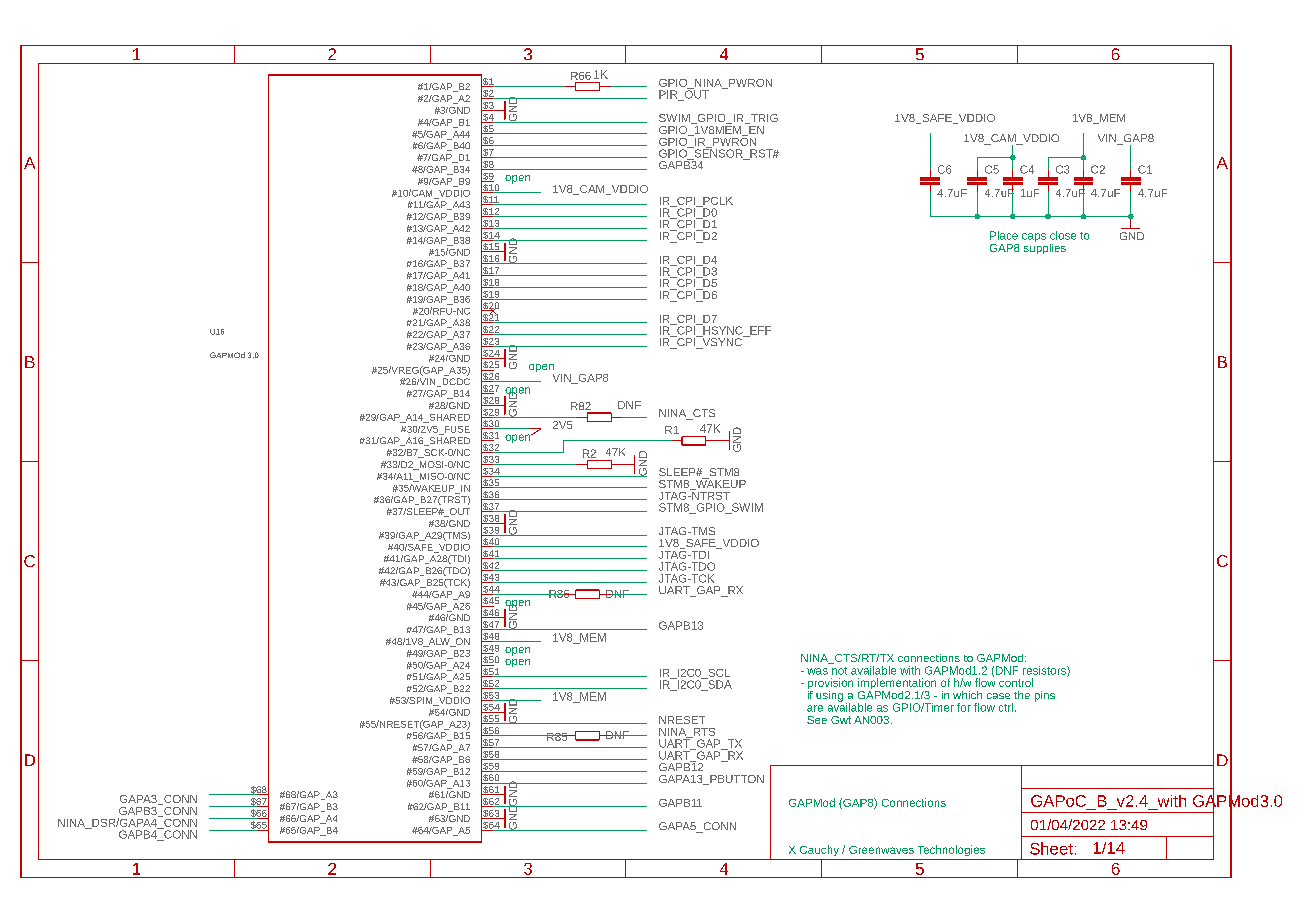 The width and height of the page is (1308, 924). What do you see at coordinates (1004, 235) in the page?
I see `Place` at bounding box center [1004, 235].
